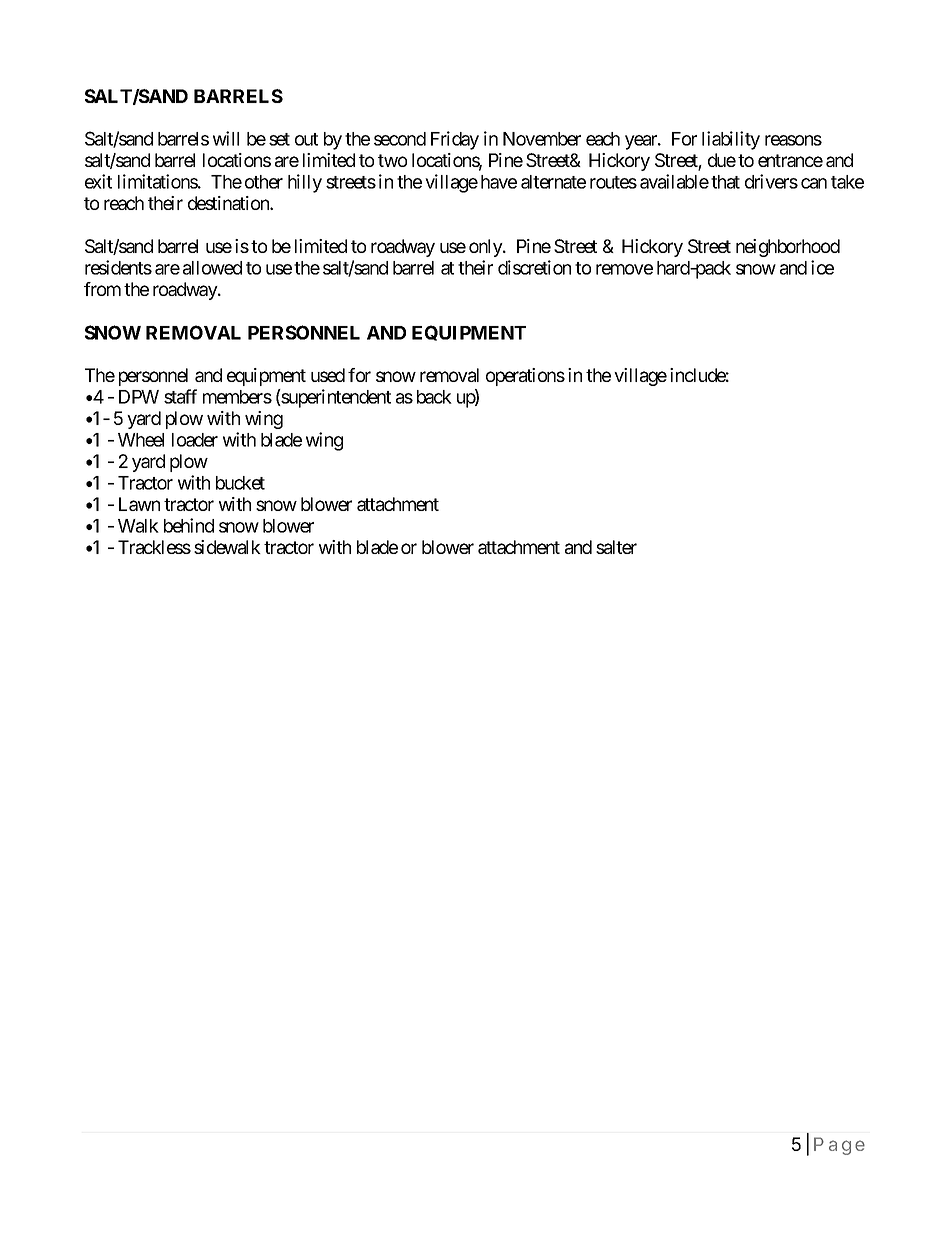 This image has width=952, height=1233. Describe the element at coordinates (525, 377) in the image. I see `operations` at that location.
